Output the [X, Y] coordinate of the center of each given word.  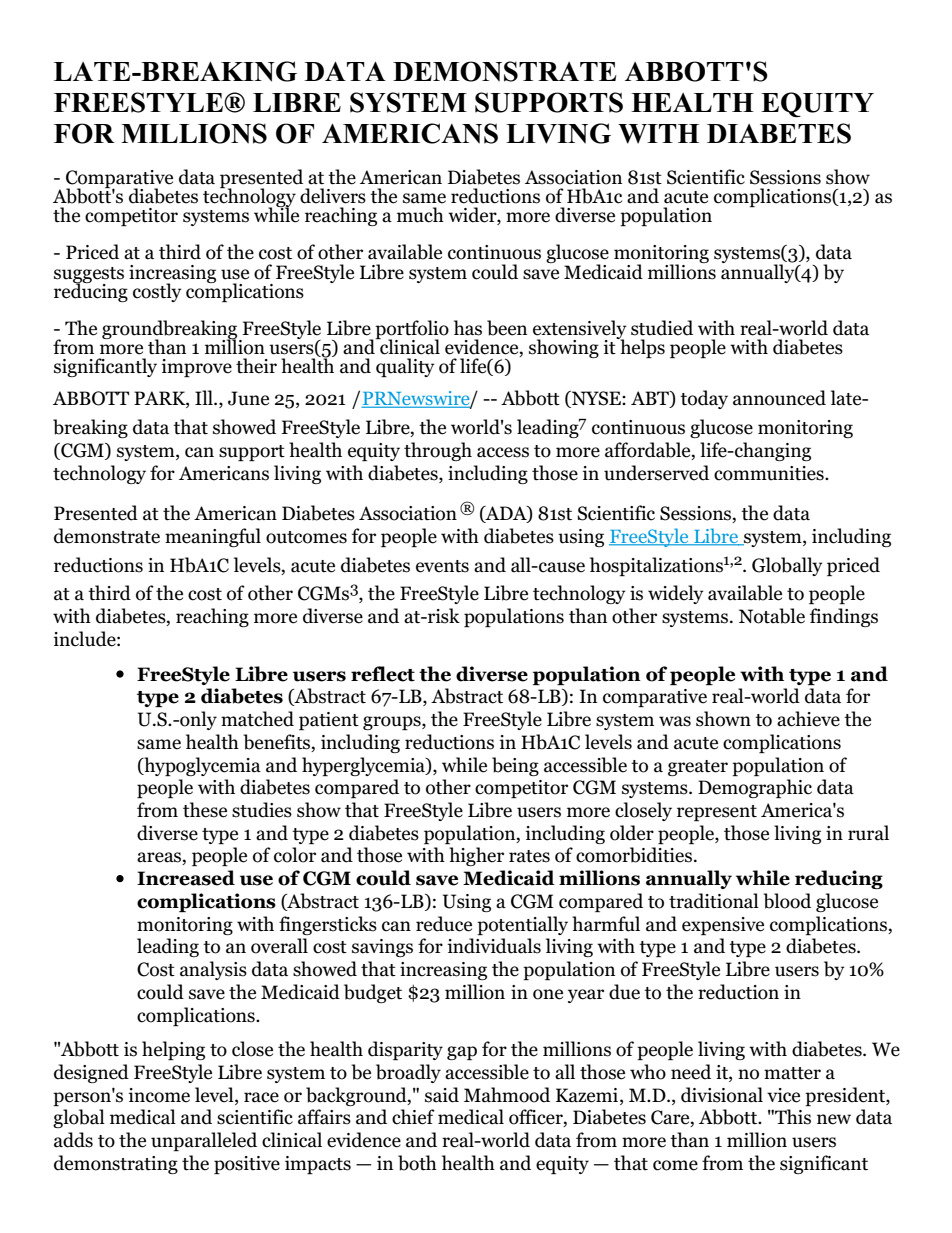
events [442, 566]
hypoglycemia [201, 766]
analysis [213, 970]
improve [197, 368]
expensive [723, 926]
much [420, 215]
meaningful [213, 537]
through [438, 451]
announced [779, 398]
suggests [89, 276]
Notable [772, 616]
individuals [494, 946]
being [515, 766]
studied [662, 328]
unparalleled [204, 1141]
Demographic [755, 788]
